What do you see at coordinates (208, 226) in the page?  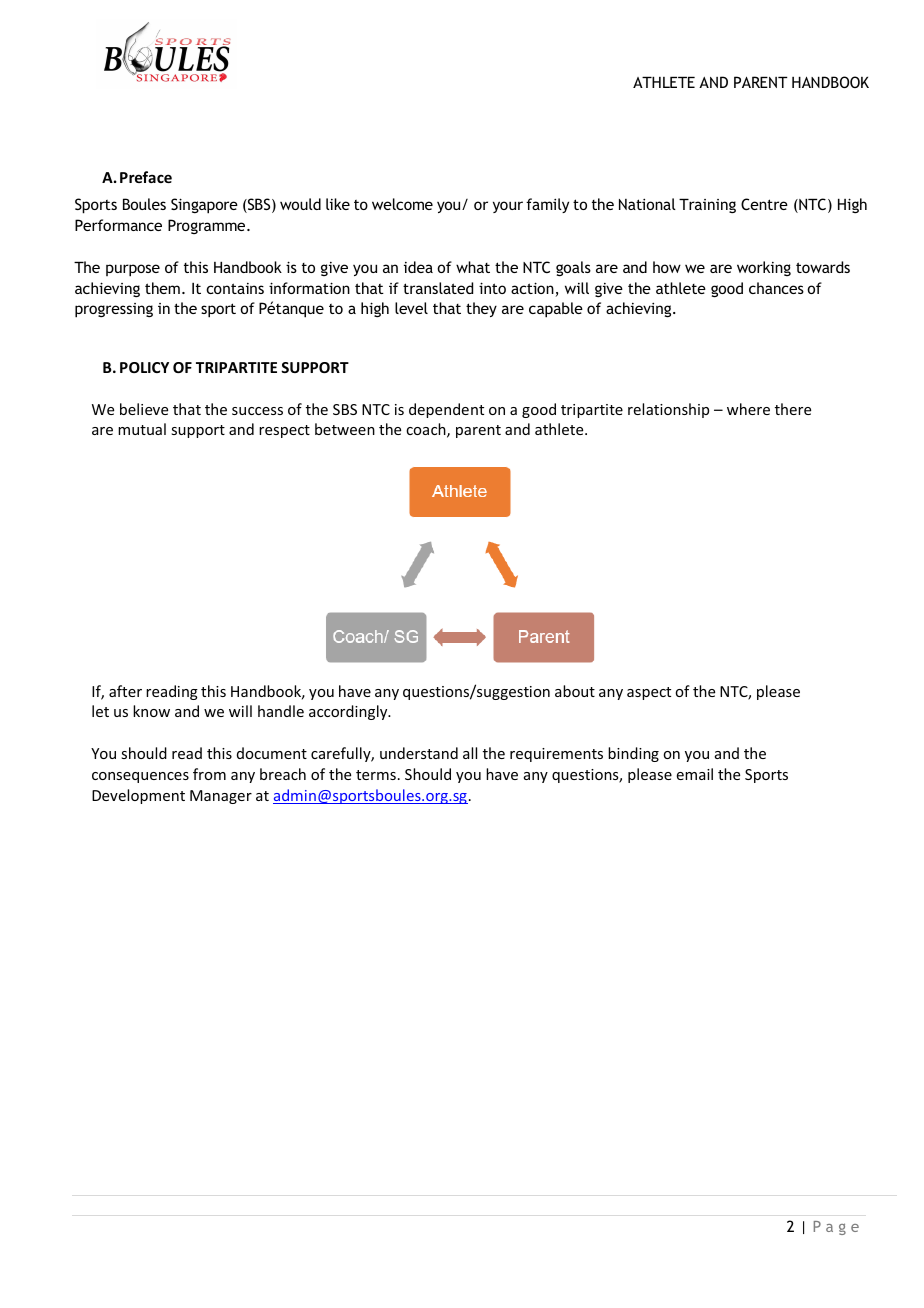 I see `Programme` at bounding box center [208, 226].
